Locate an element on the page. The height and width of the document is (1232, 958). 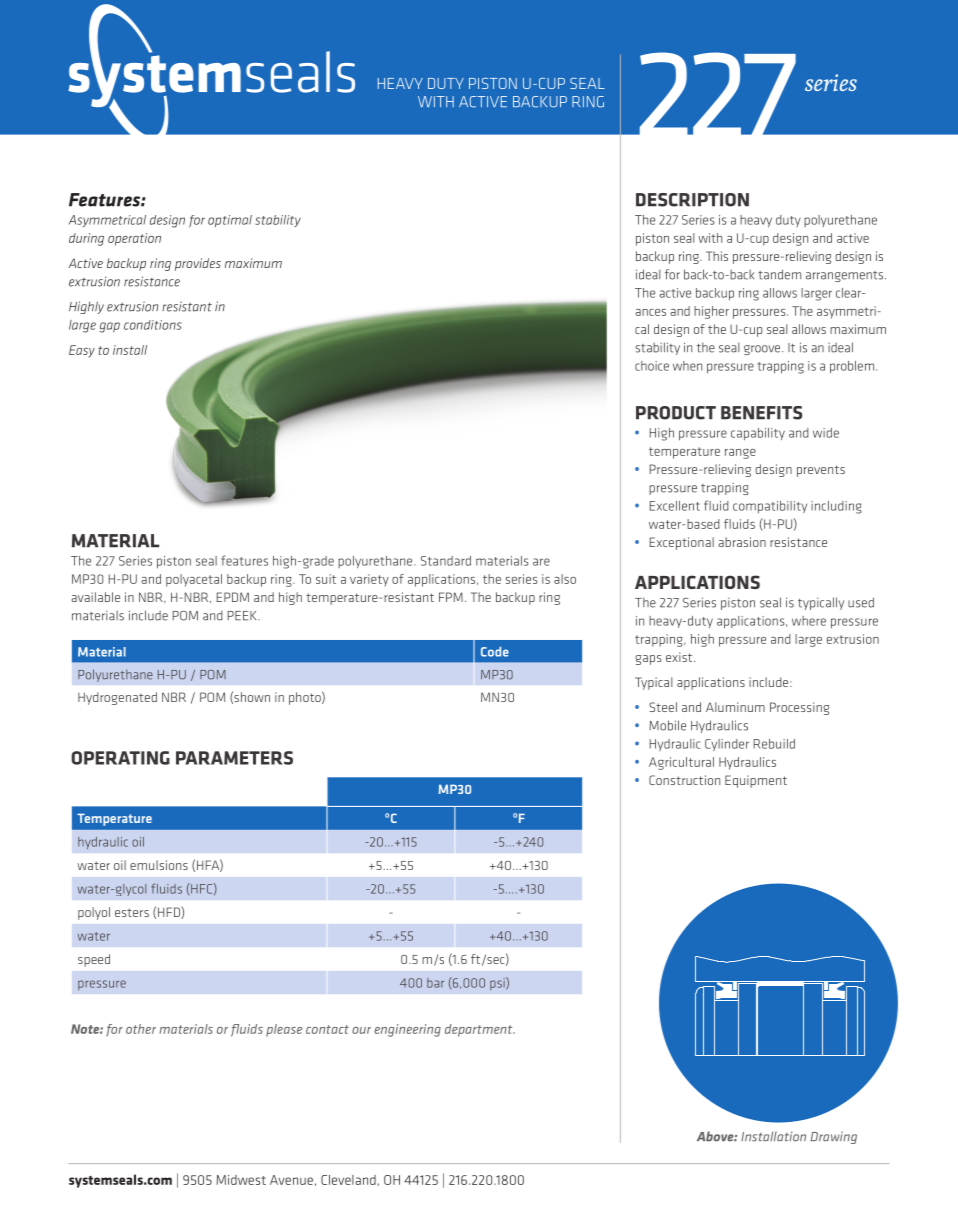
department is located at coordinates (480, 1030).
